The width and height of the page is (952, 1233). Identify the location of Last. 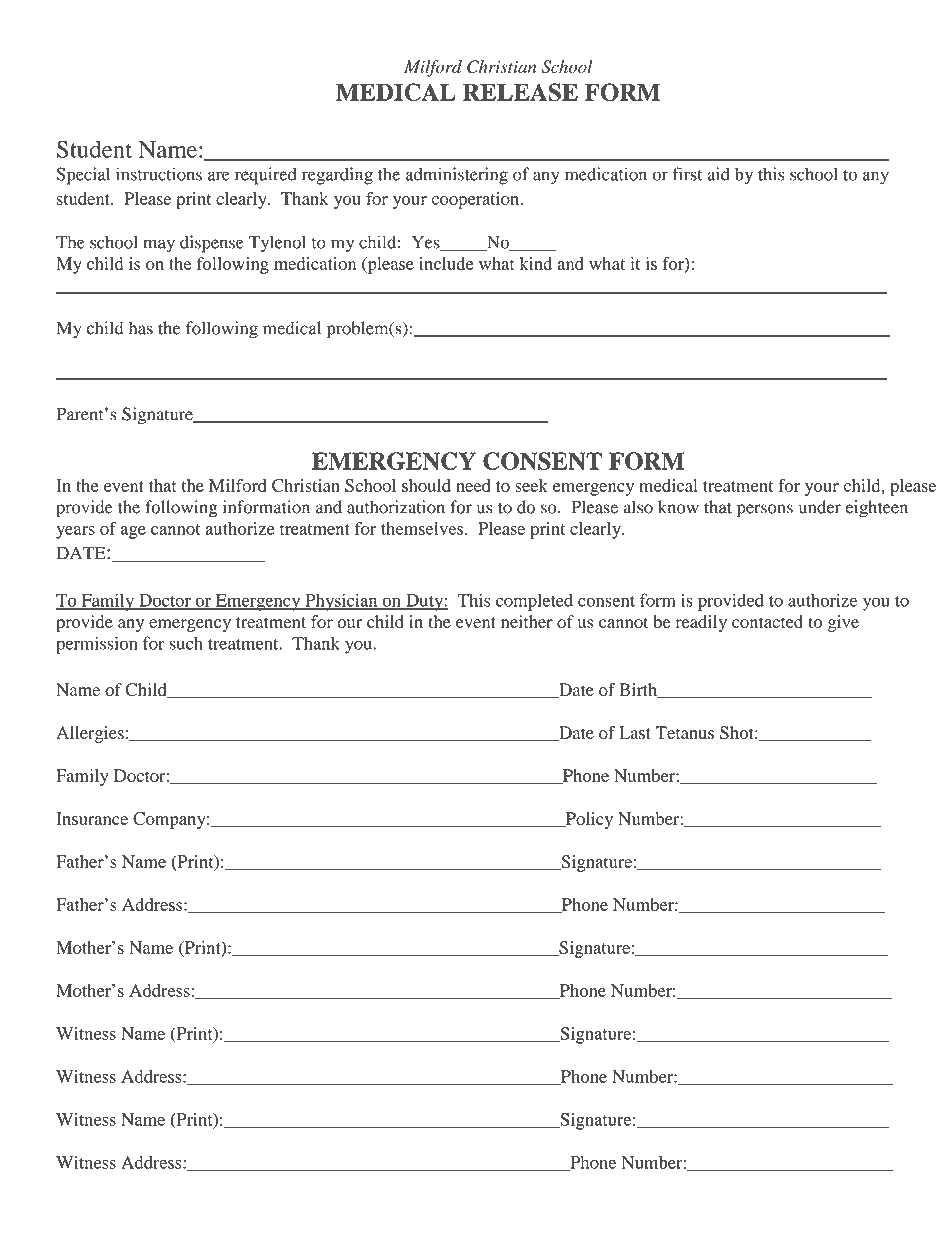
(635, 732).
